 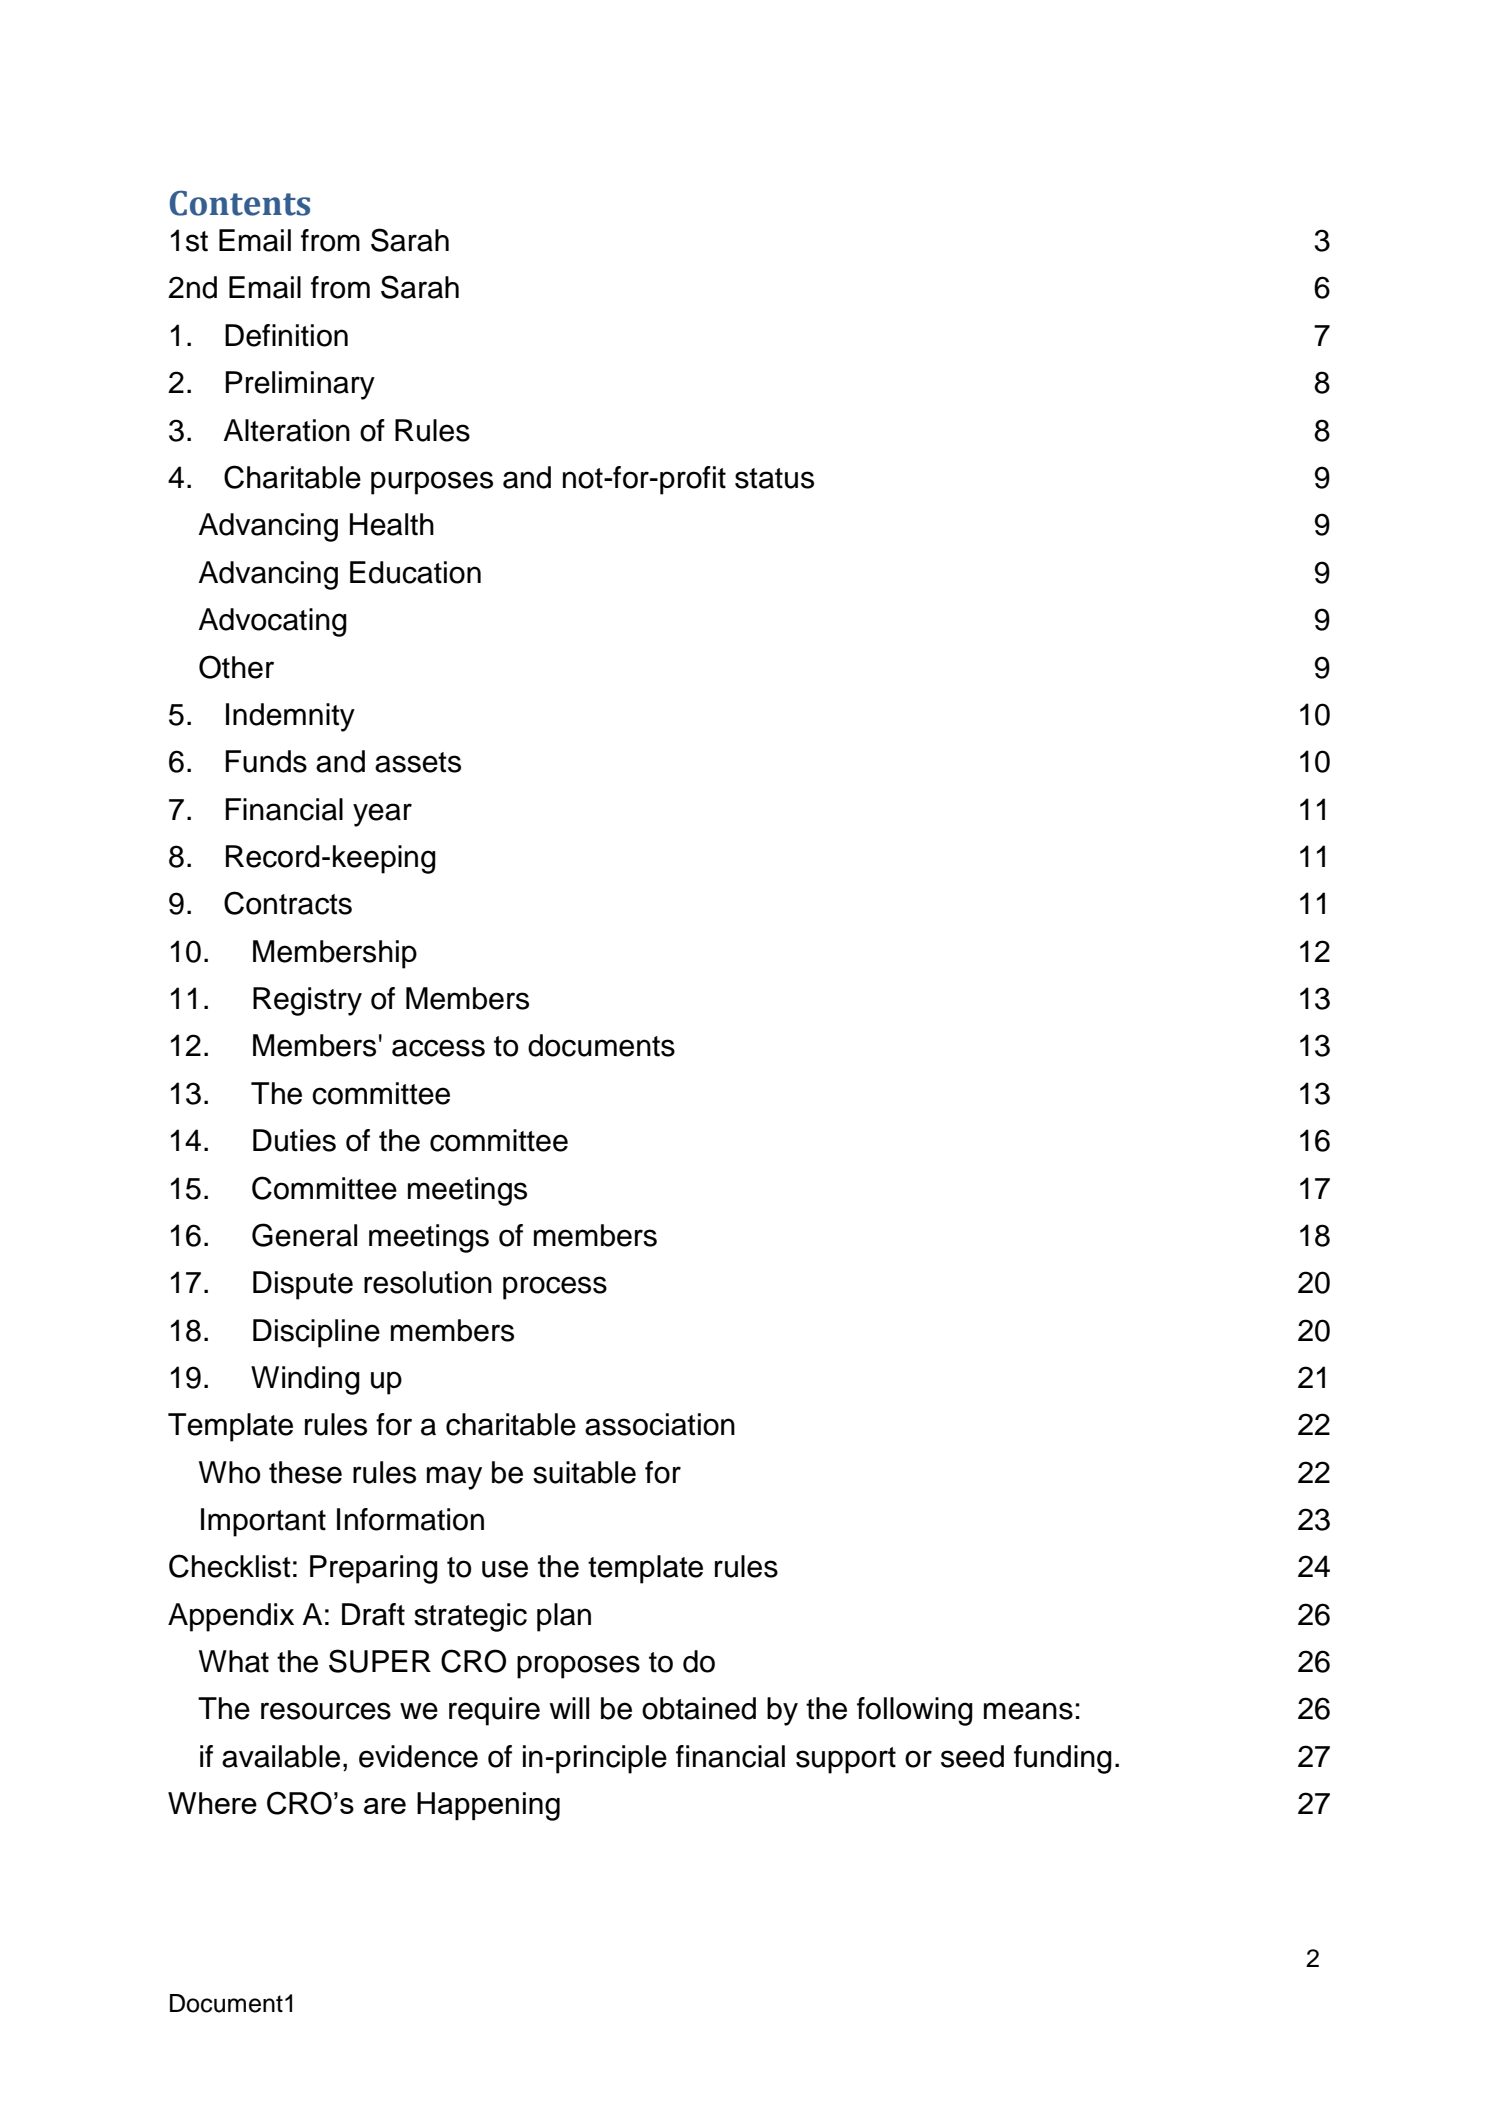 I want to click on Winding, so click(x=305, y=1380).
